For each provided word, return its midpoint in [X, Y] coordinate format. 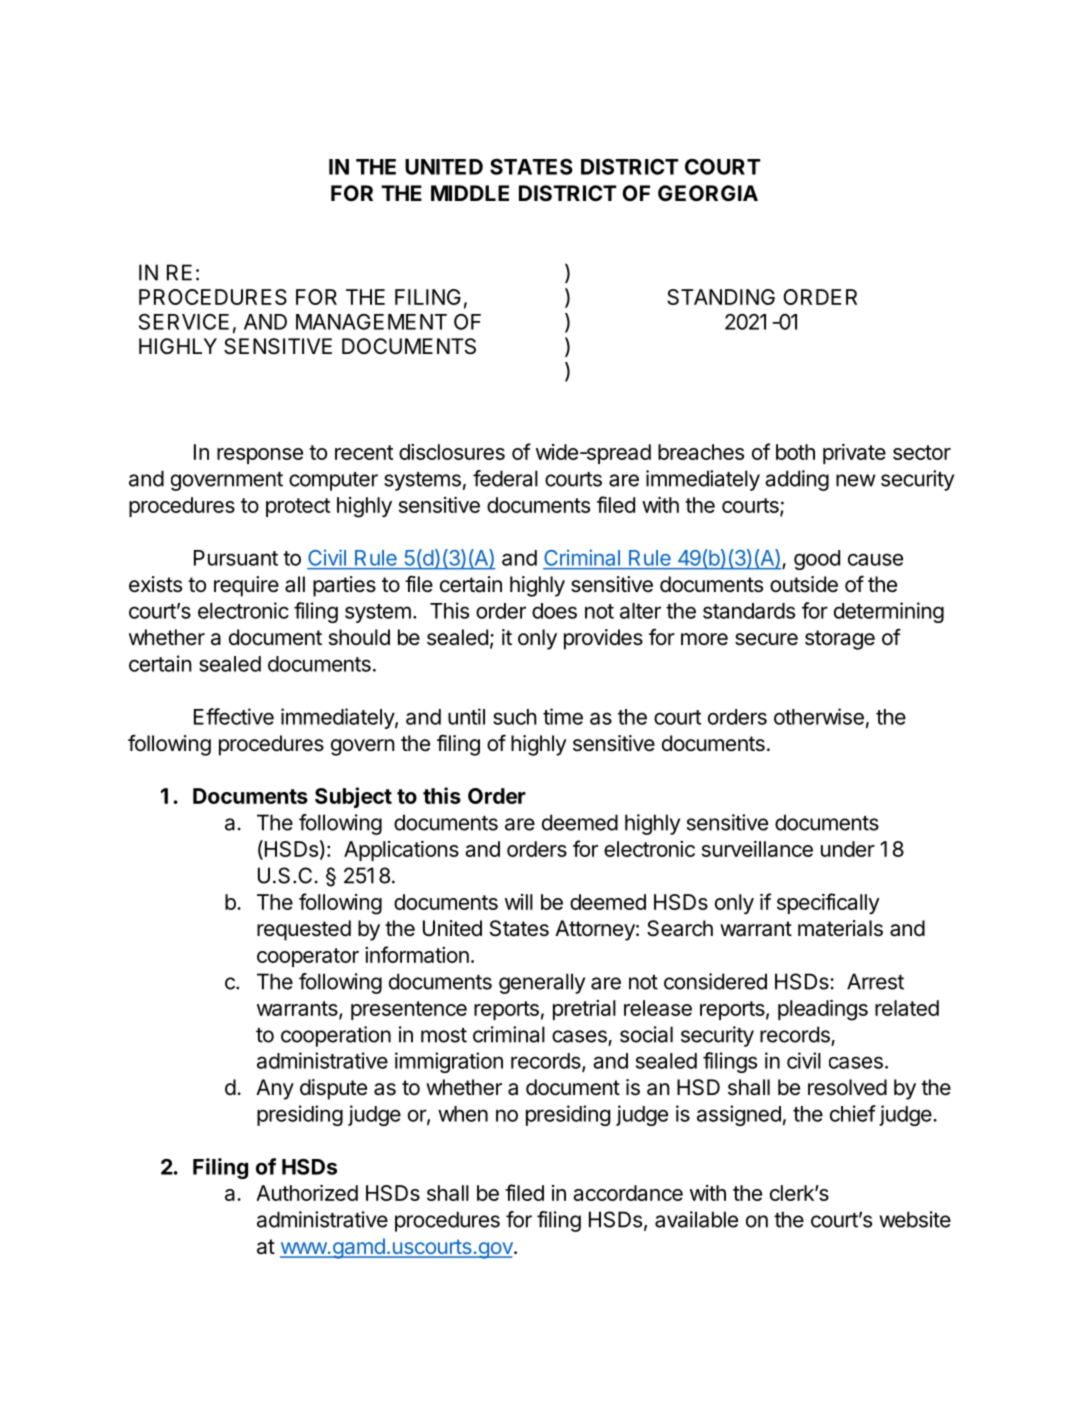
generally [542, 983]
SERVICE [184, 322]
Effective [234, 716]
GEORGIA [708, 193]
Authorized [307, 1193]
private [854, 454]
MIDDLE [470, 193]
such [515, 717]
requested [304, 930]
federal [505, 478]
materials [840, 928]
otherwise [819, 716]
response [260, 456]
